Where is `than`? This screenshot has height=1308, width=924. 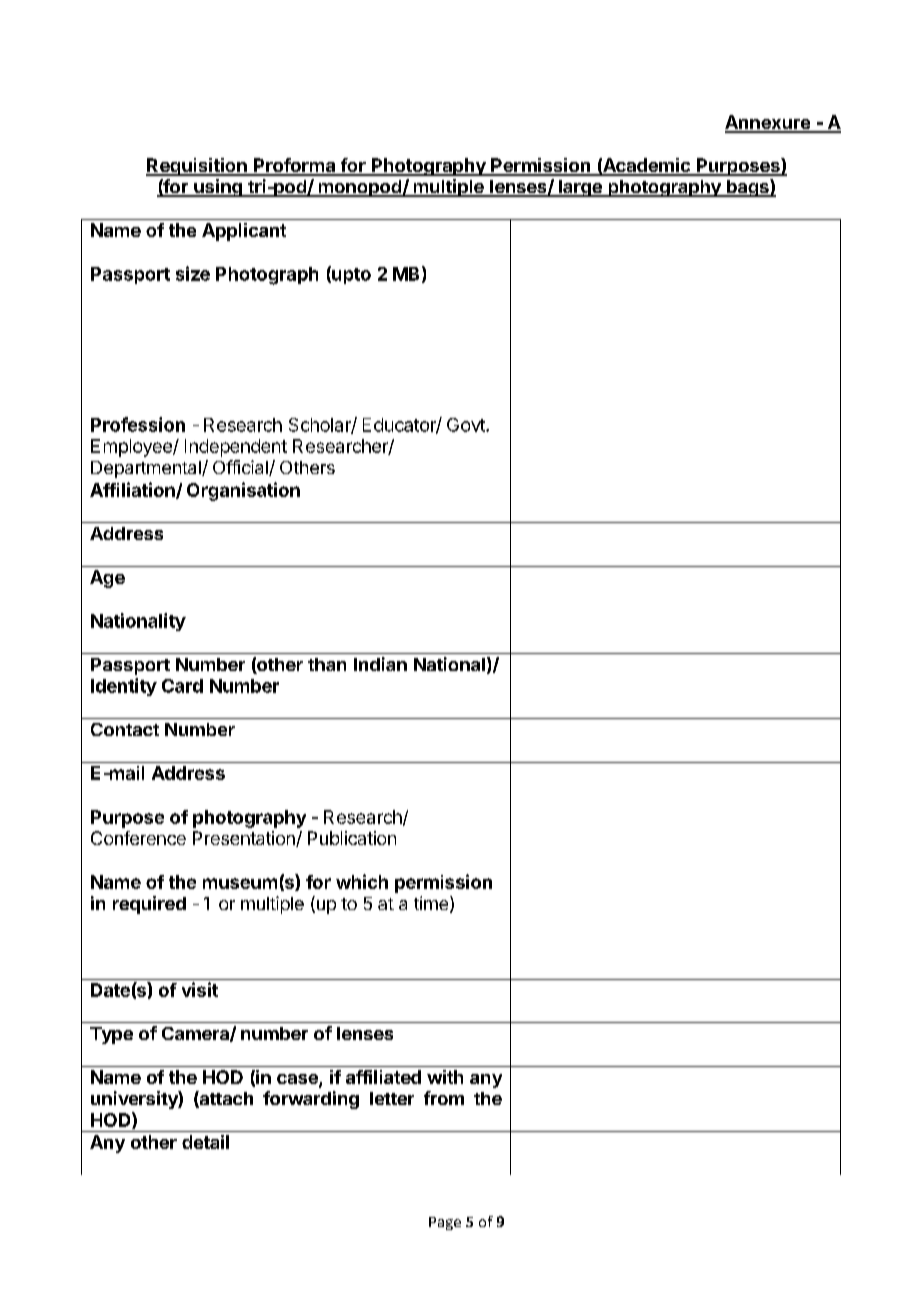 than is located at coordinates (327, 664).
